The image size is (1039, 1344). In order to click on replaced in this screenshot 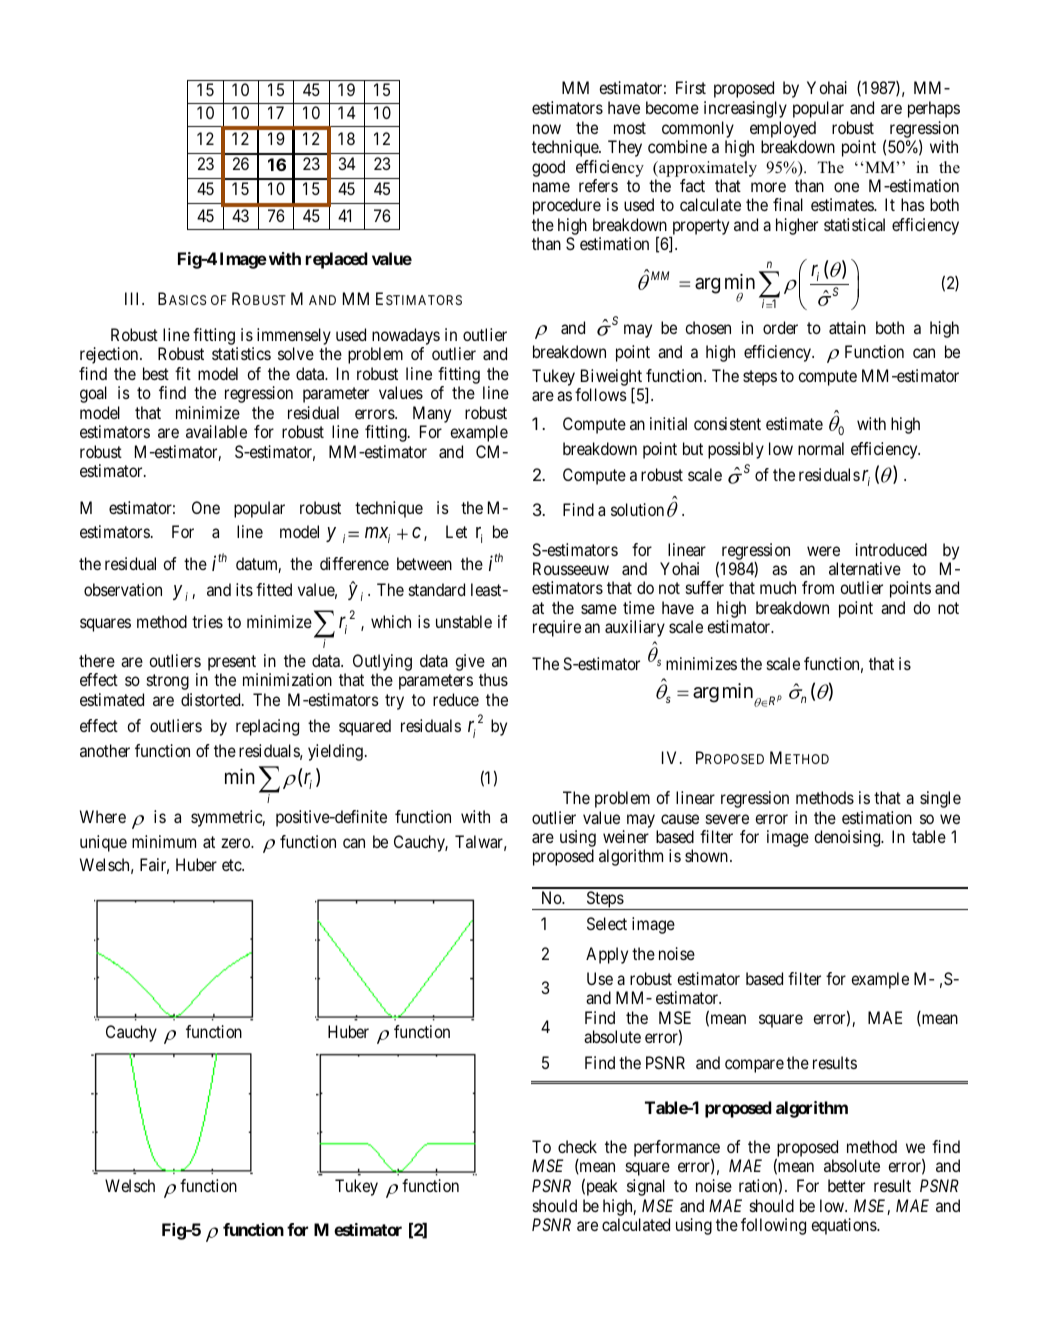, I will do `click(337, 260)`.
